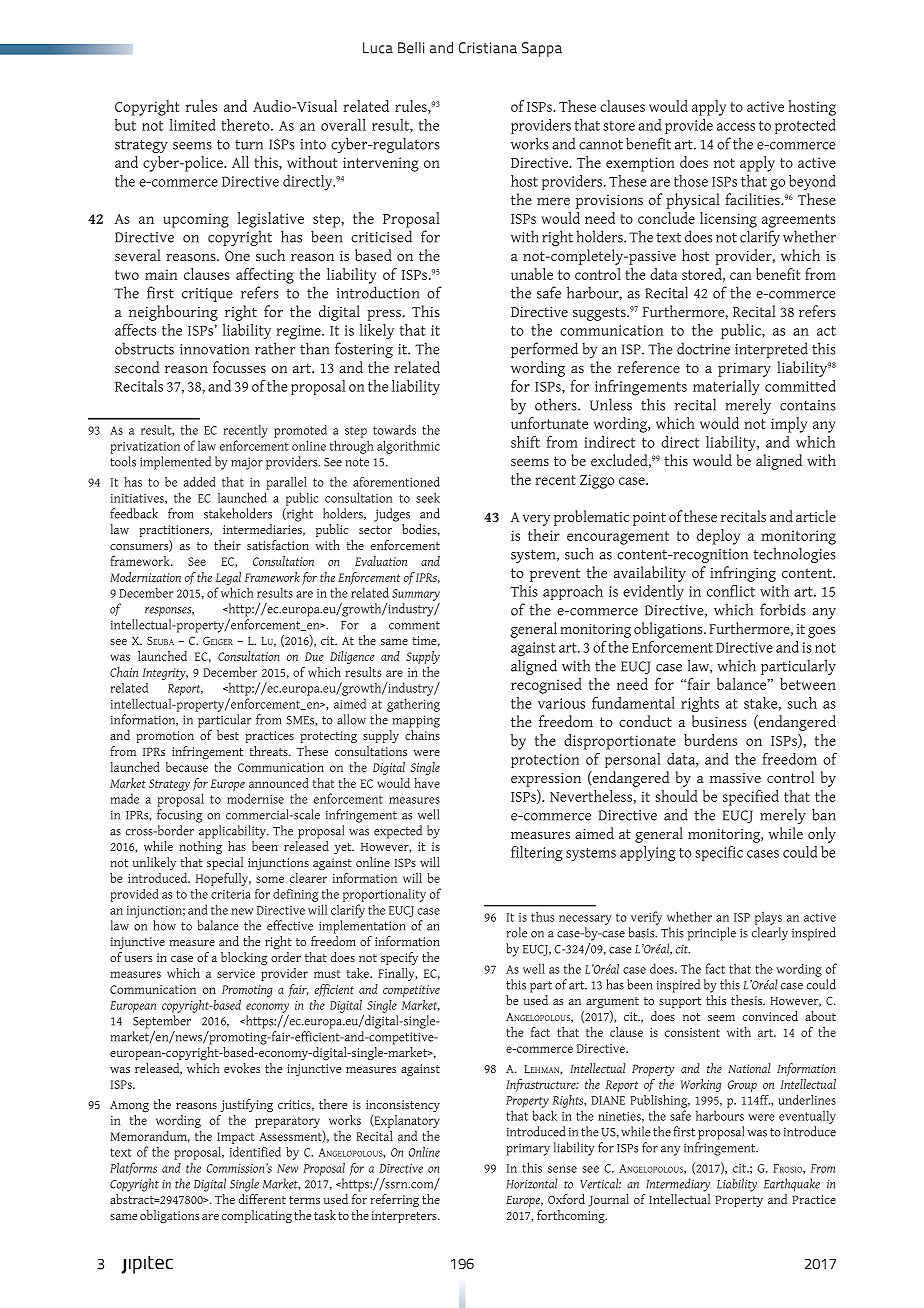 Image resolution: width=924 pixels, height=1308 pixels. Describe the element at coordinates (731, 591) in the screenshot. I see `conflict` at that location.
